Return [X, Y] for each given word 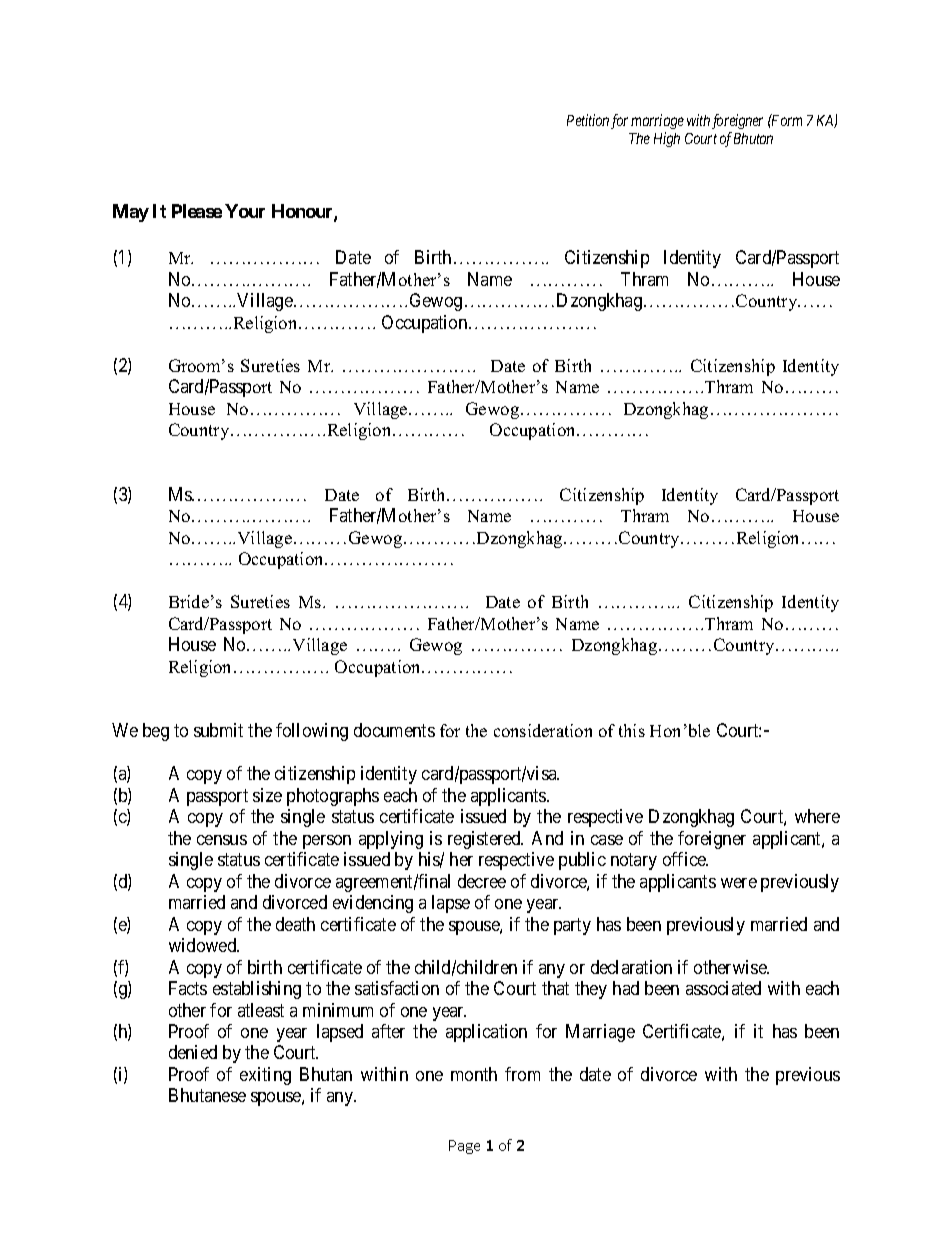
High [667, 139]
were [739, 883]
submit [218, 730]
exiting [265, 1076]
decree [482, 881]
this [632, 730]
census [222, 840]
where [817, 816]
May [131, 213]
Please [197, 211]
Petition [588, 120]
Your [245, 211]
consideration [543, 730]
